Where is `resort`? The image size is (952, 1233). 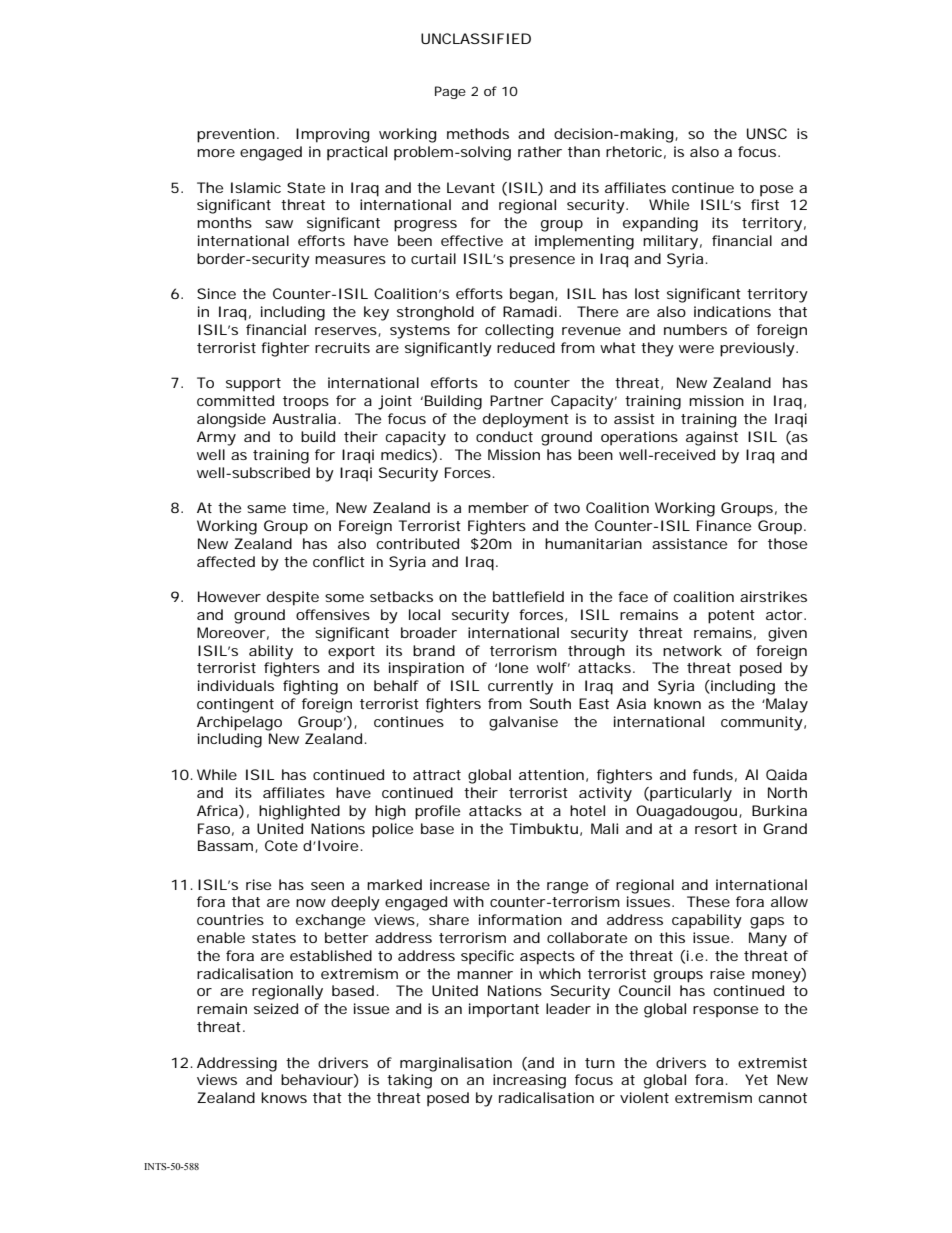 resort is located at coordinates (716, 829).
